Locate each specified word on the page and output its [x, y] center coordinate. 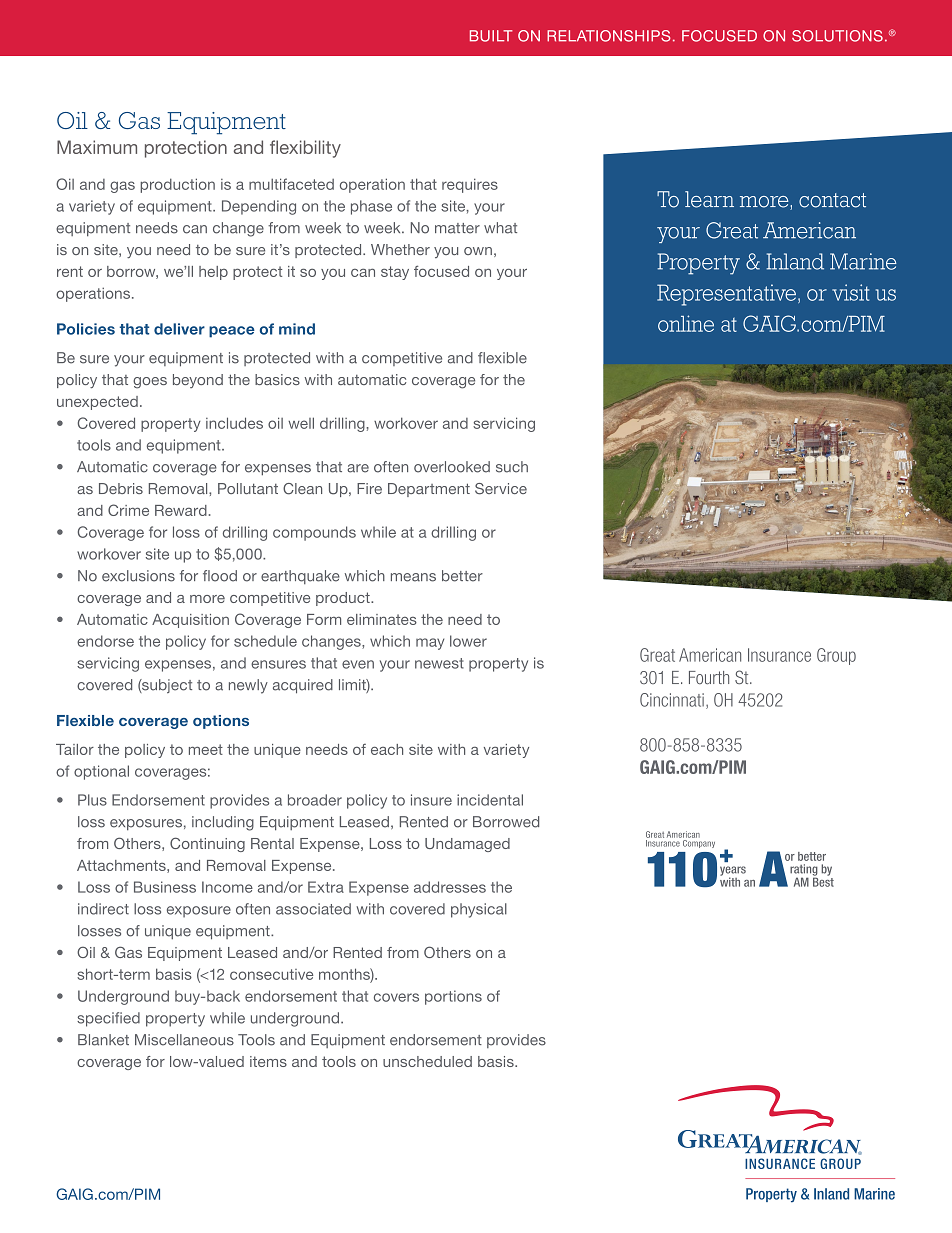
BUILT [491, 36]
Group [836, 656]
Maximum [97, 147]
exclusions [138, 576]
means [413, 577]
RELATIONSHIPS [609, 36]
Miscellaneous [184, 1040]
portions [453, 997]
